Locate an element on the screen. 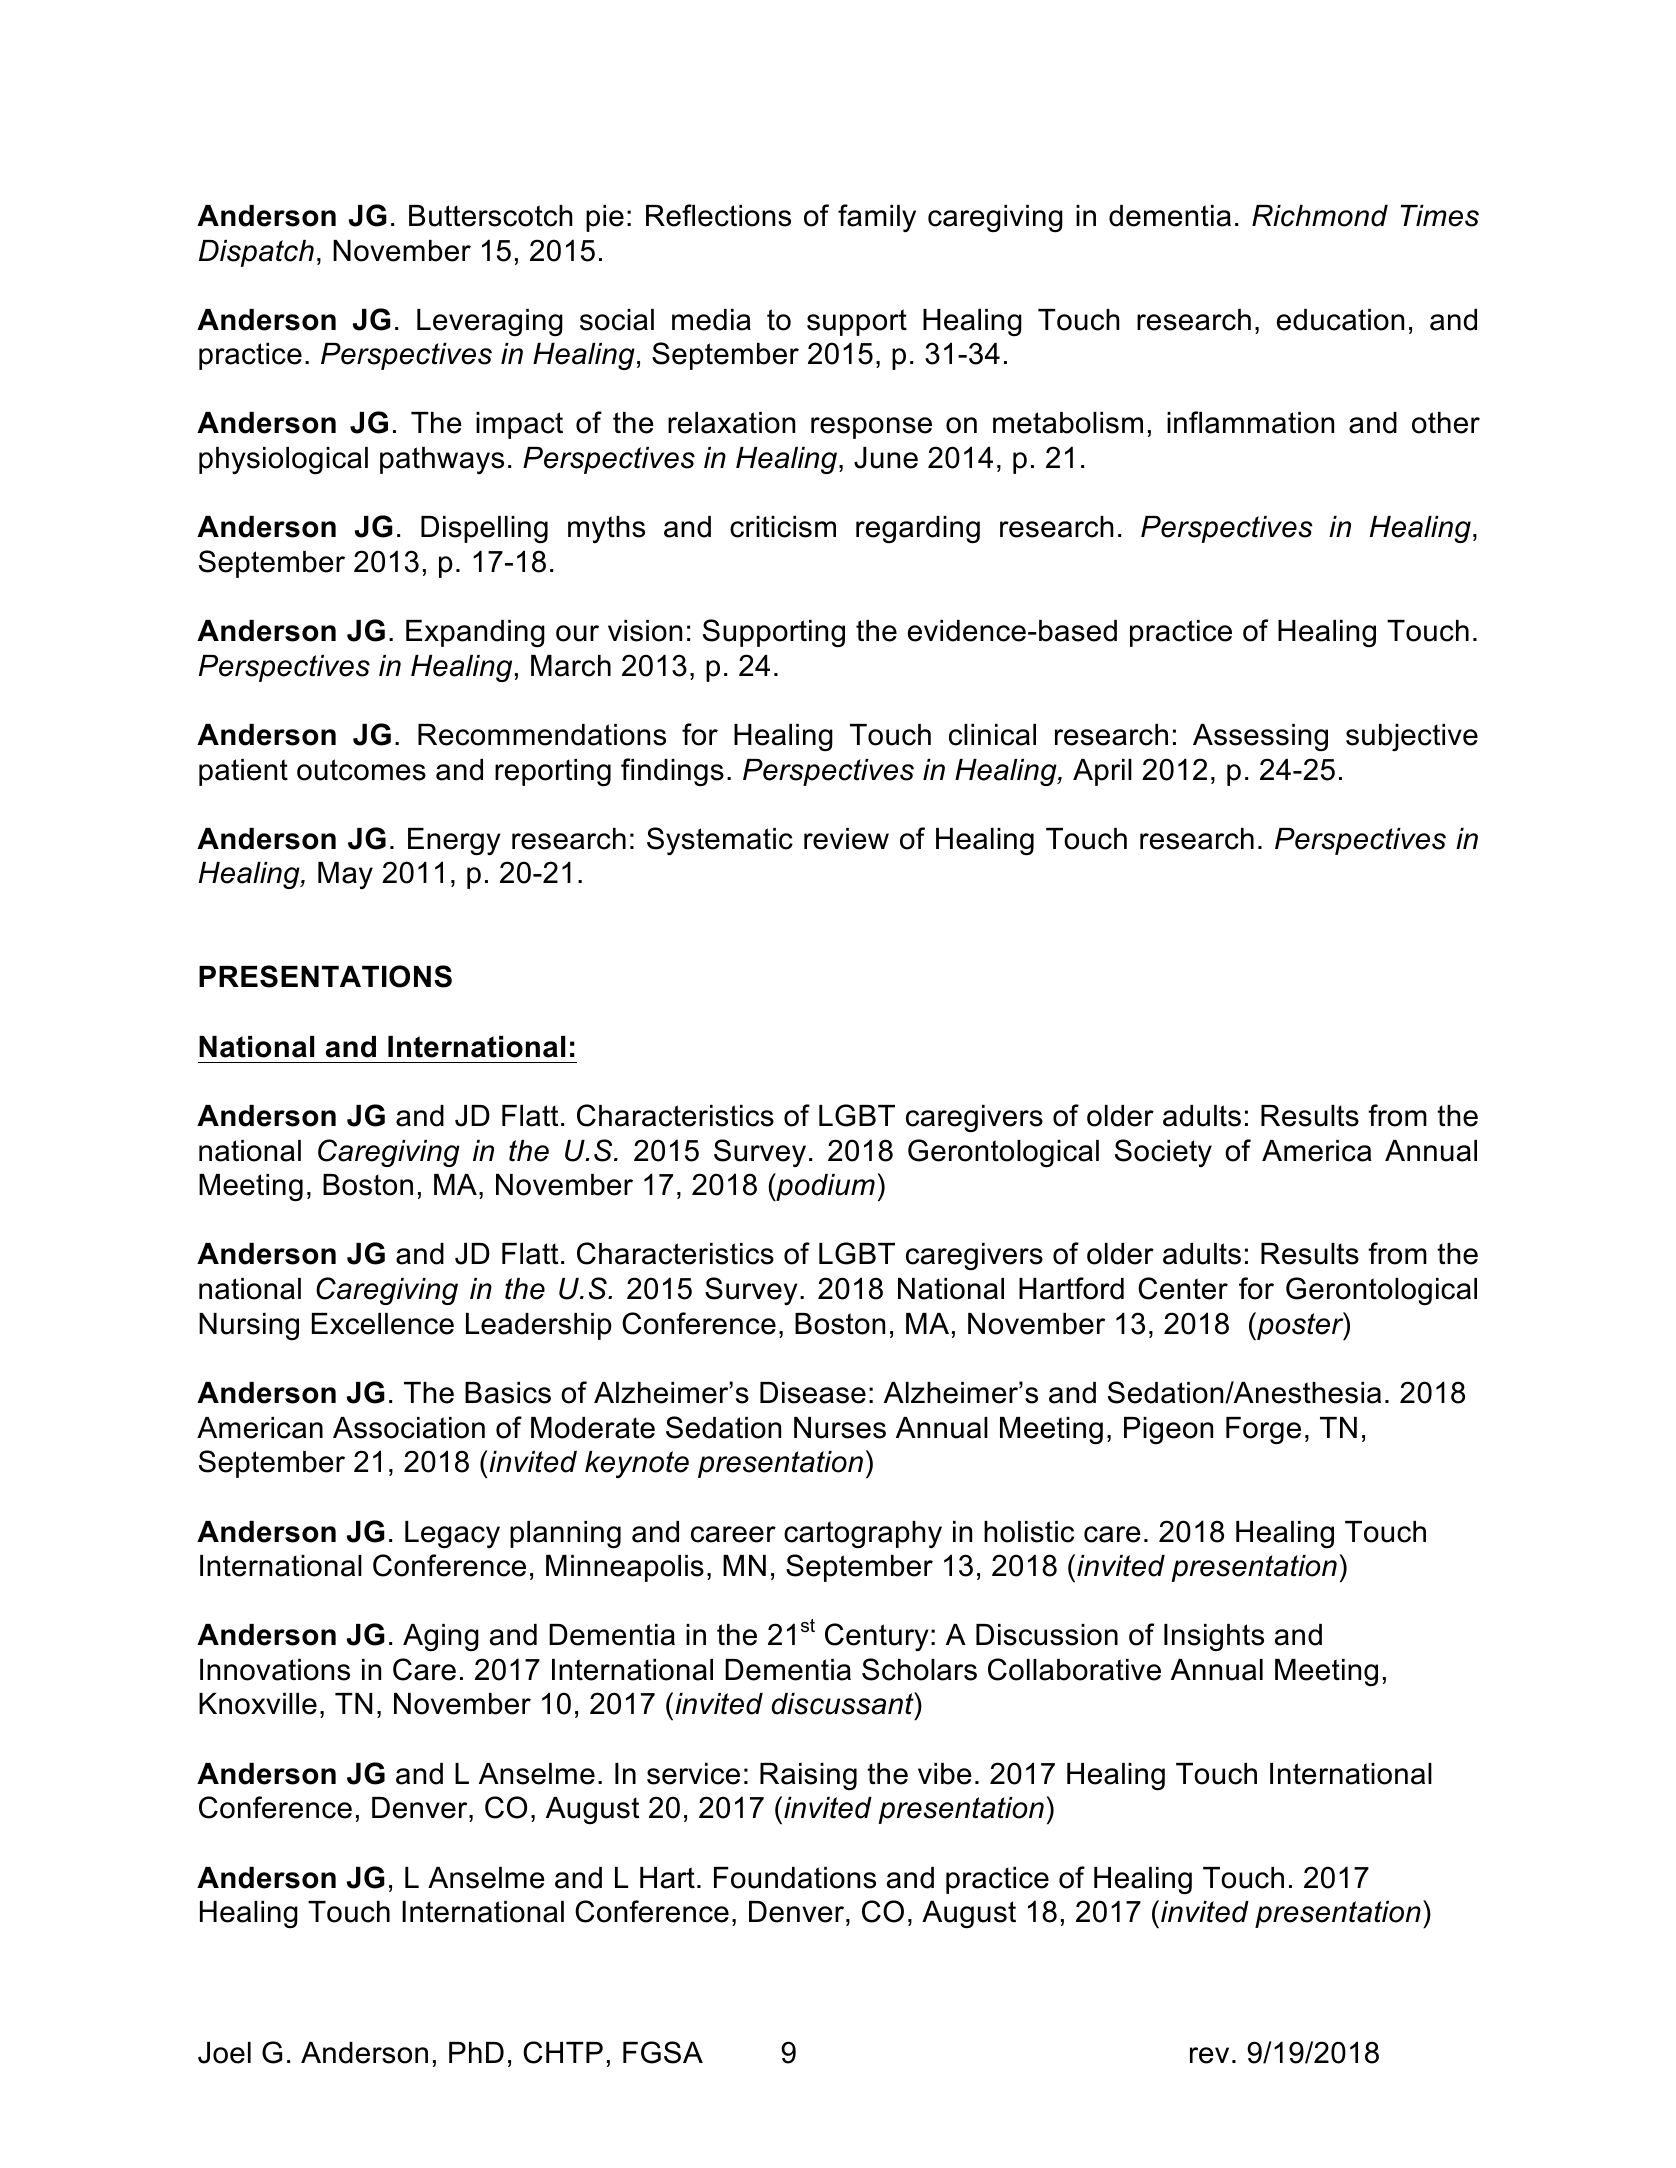 The height and width of the screenshot is (2168, 1676). Dispatch is located at coordinates (256, 253).
